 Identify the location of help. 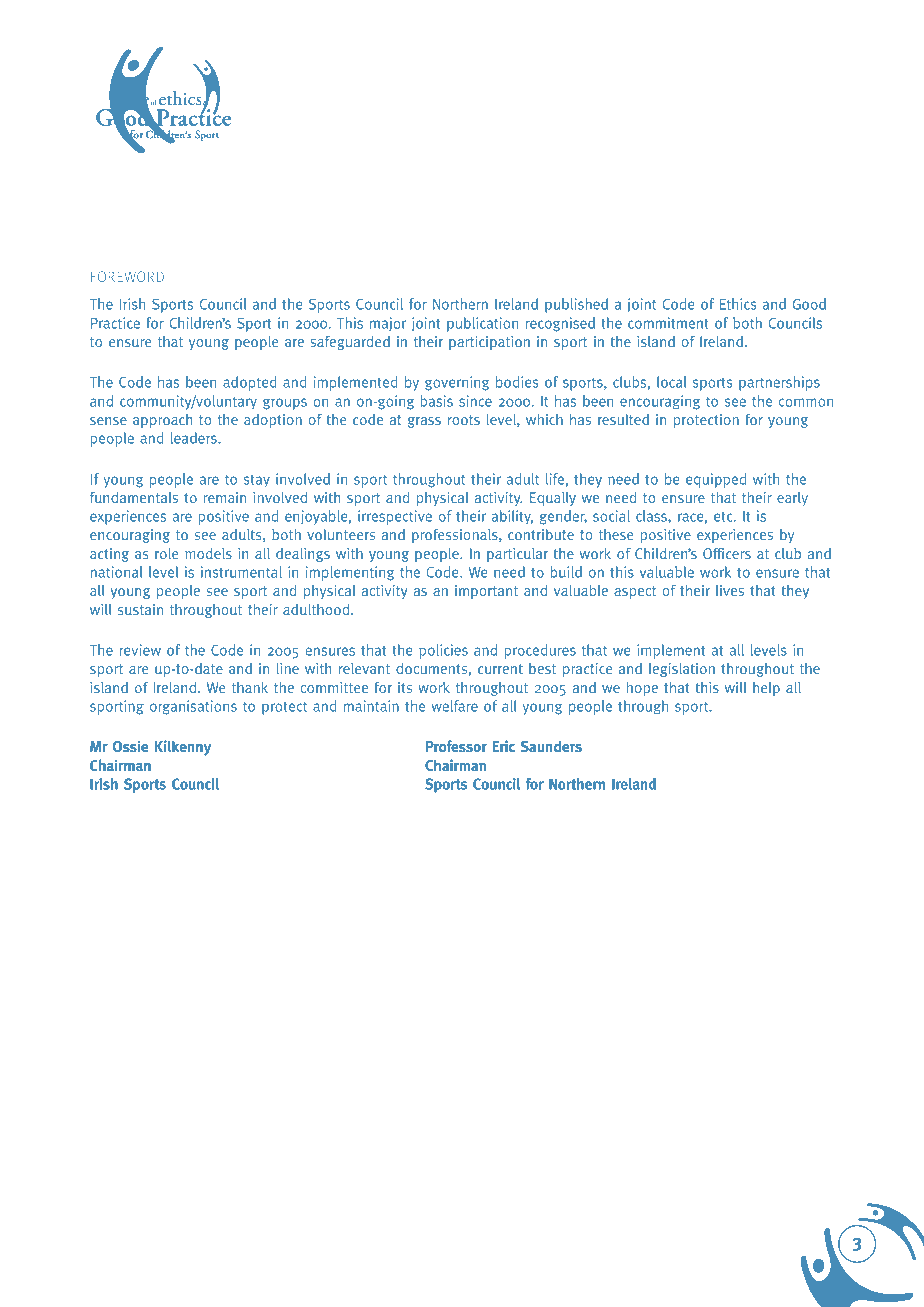
(766, 689).
